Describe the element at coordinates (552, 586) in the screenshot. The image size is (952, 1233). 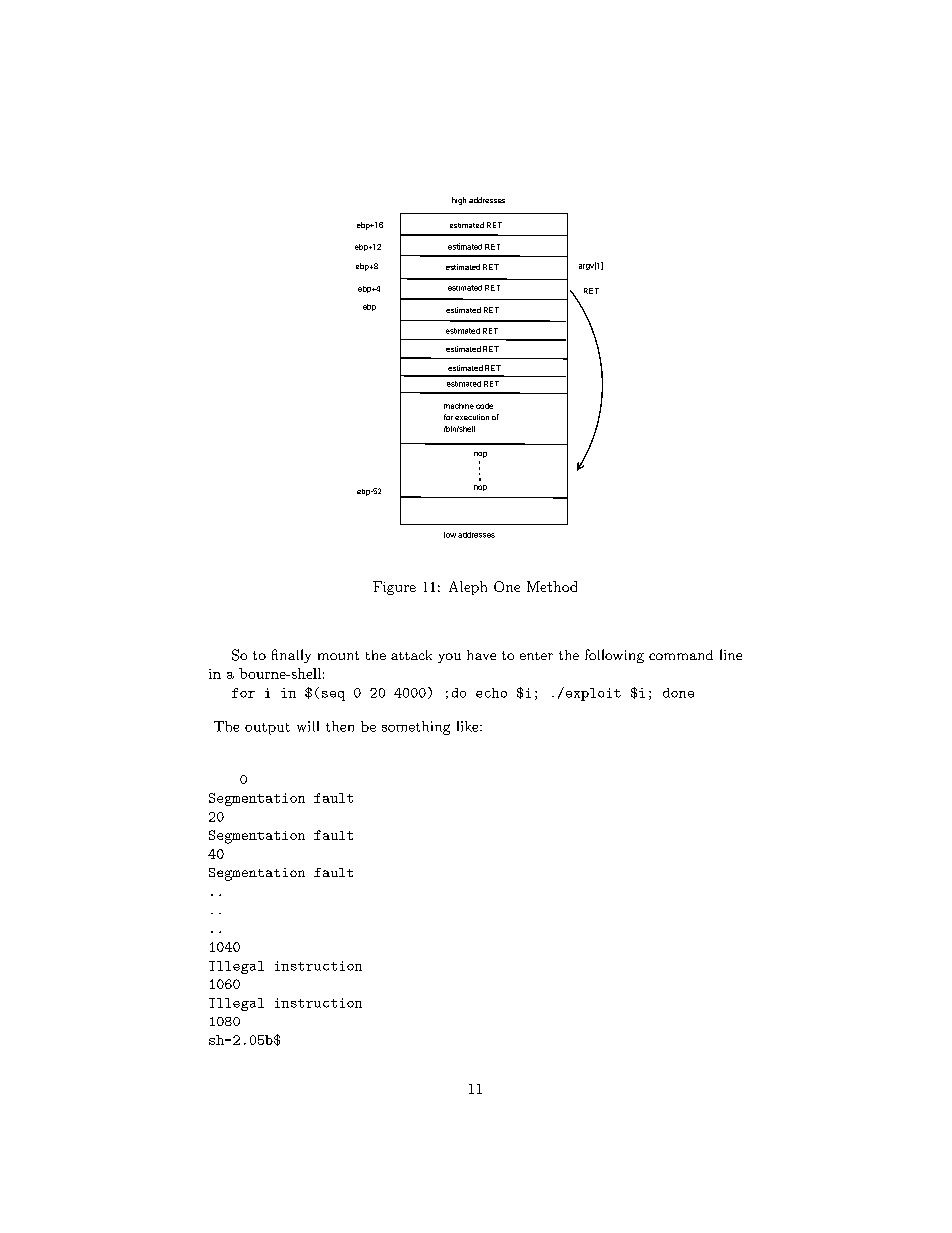
I see `Method` at that location.
